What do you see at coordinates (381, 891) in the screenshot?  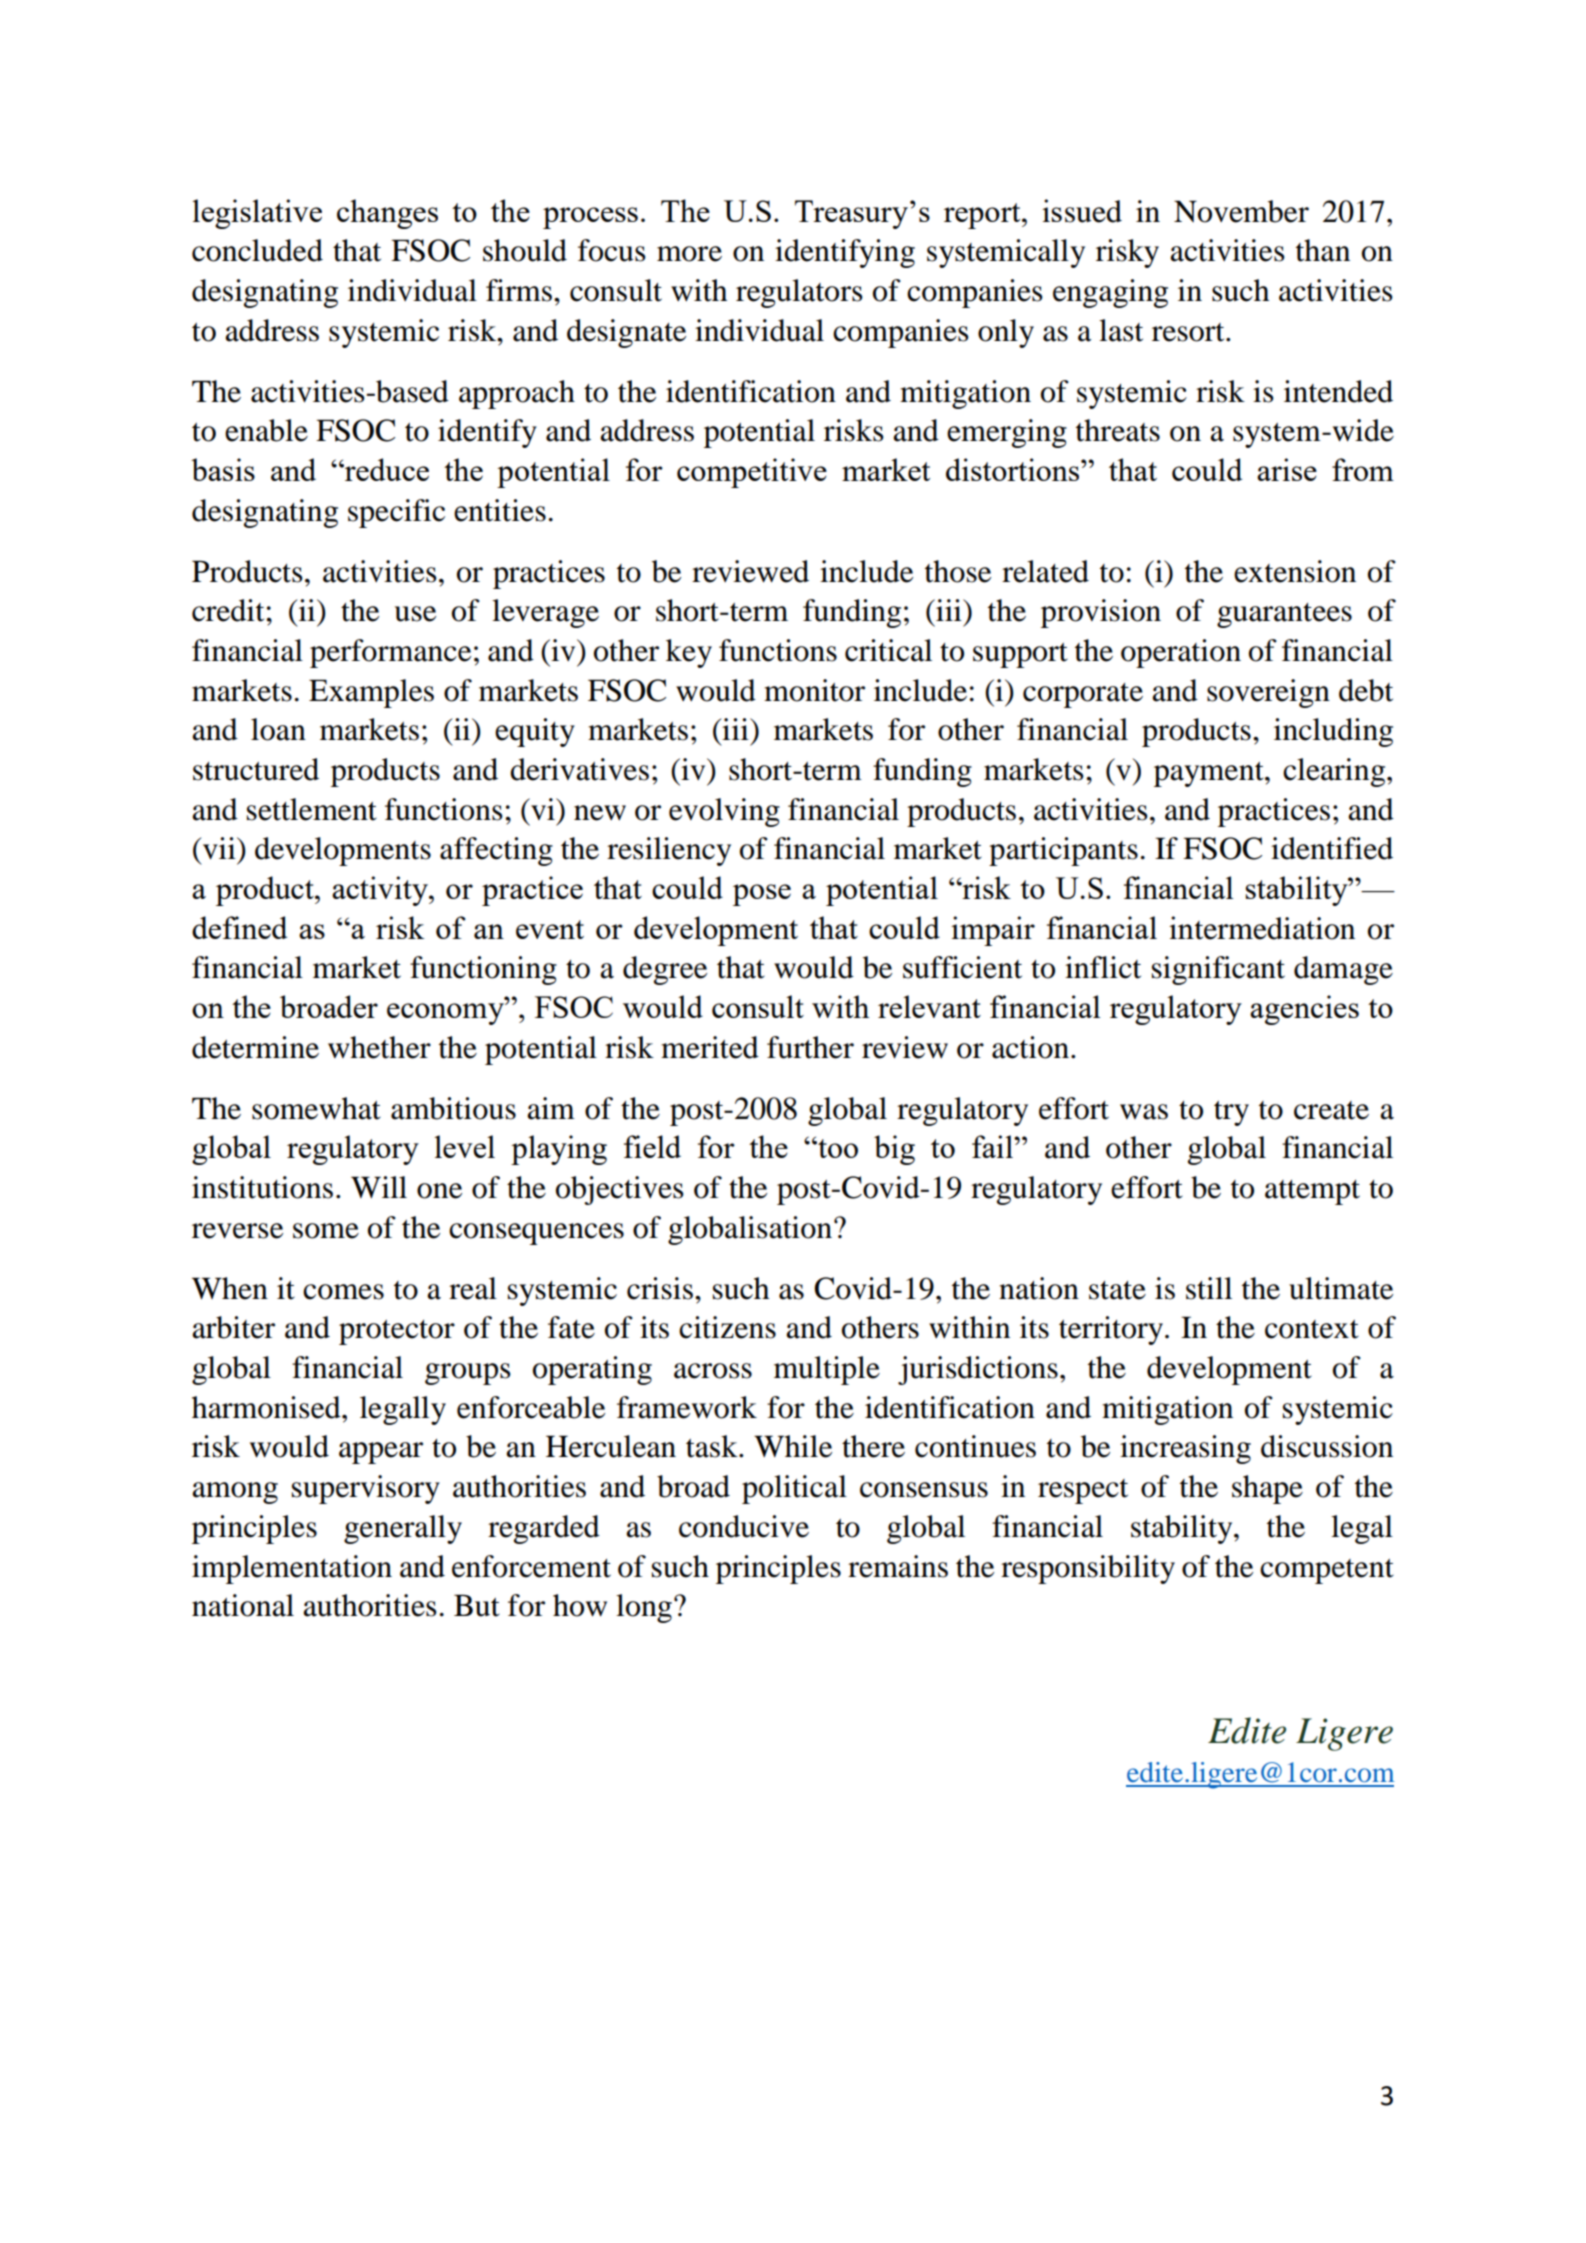 I see `activity` at bounding box center [381, 891].
